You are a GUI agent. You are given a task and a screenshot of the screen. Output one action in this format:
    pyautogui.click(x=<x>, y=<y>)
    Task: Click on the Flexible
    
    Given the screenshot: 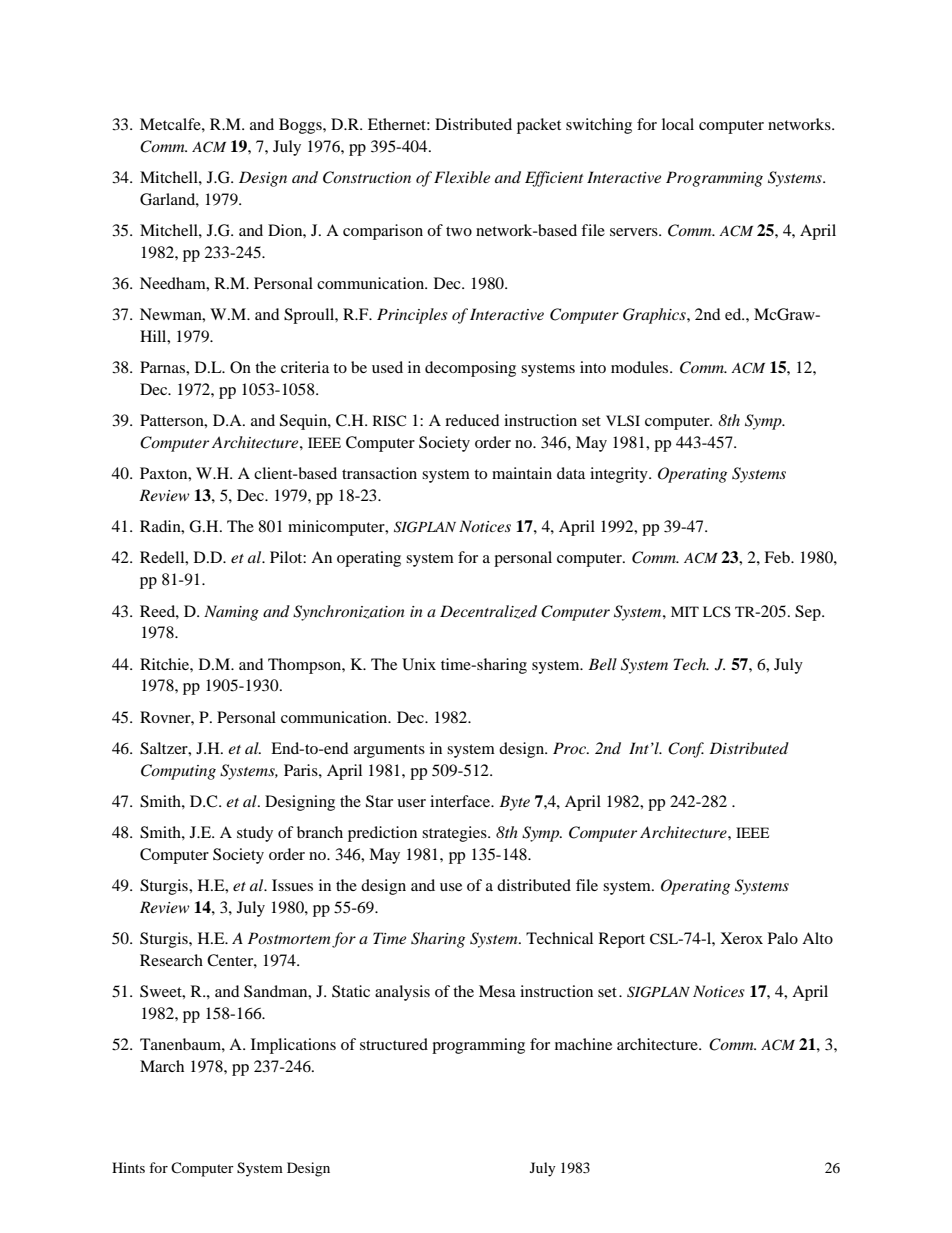 What is the action you would take?
    pyautogui.click(x=462, y=177)
